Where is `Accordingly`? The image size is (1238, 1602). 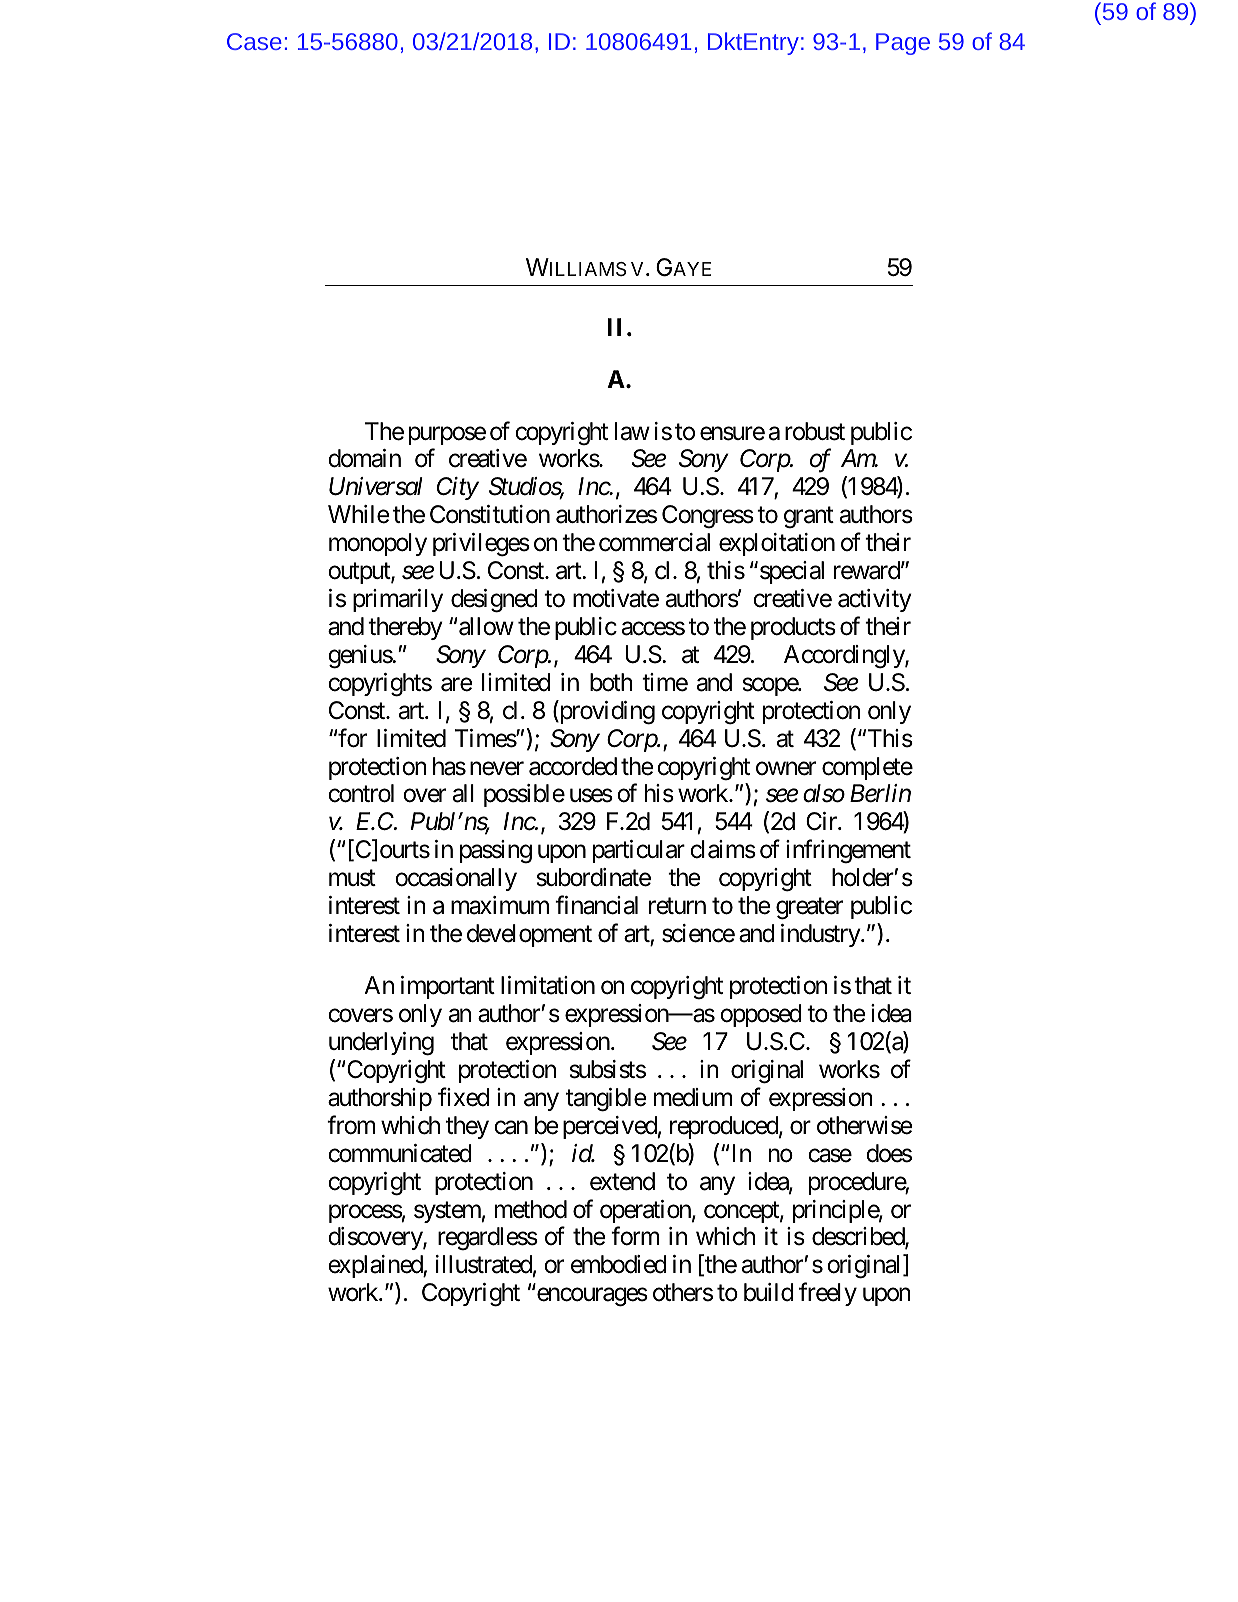
Accordingly is located at coordinates (845, 657).
